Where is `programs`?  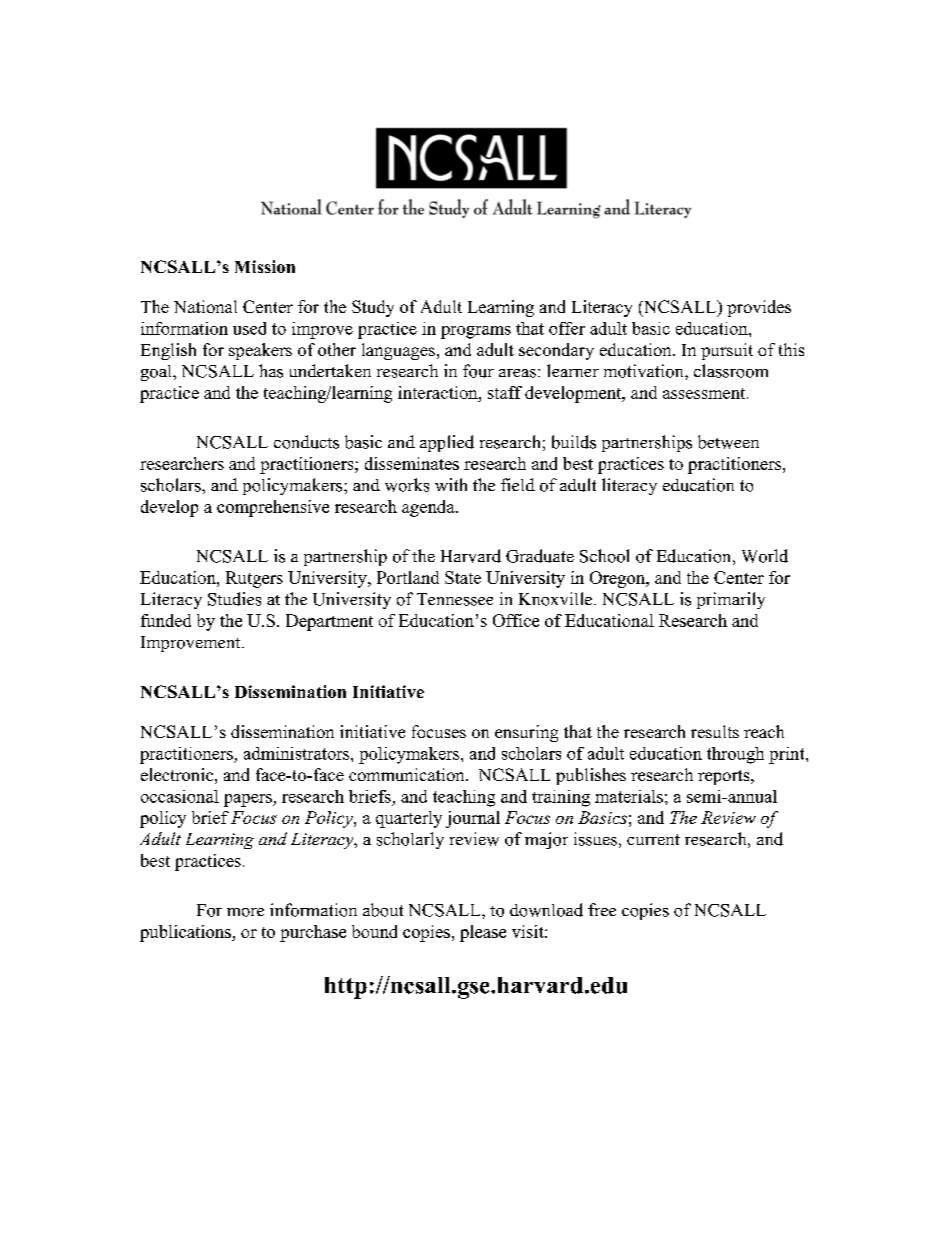
programs is located at coordinates (476, 332).
